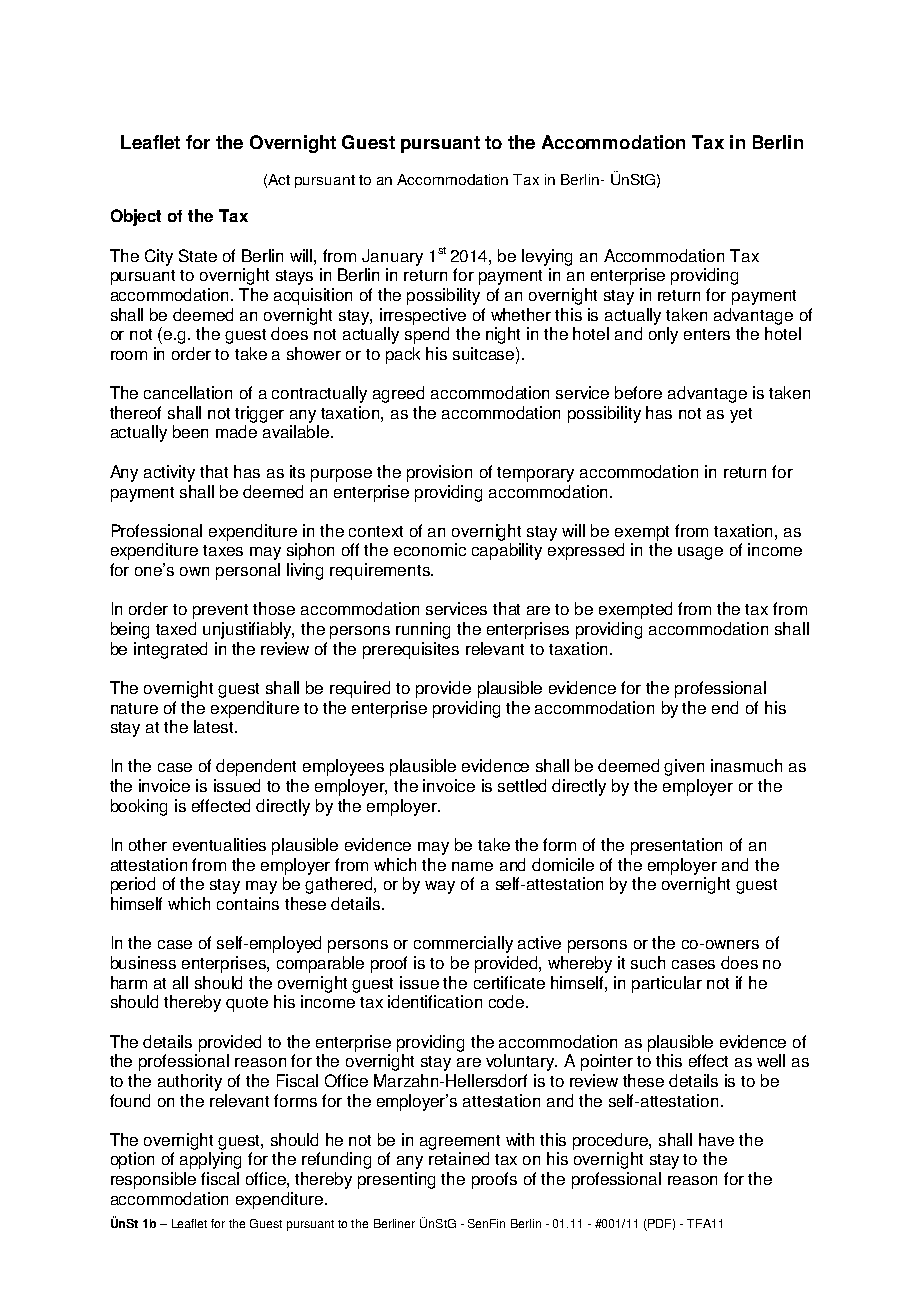  What do you see at coordinates (439, 473) in the screenshot?
I see `provision` at bounding box center [439, 473].
